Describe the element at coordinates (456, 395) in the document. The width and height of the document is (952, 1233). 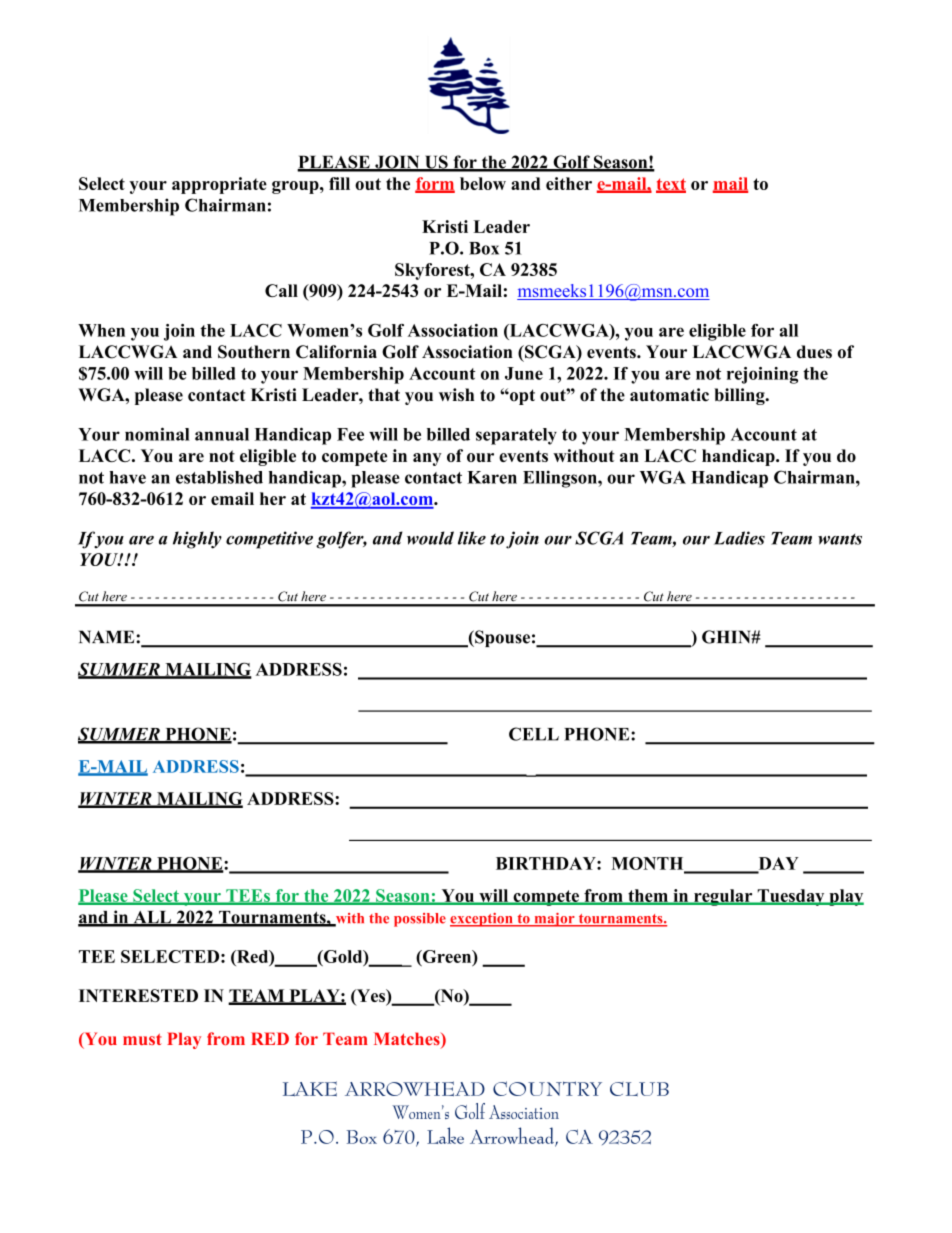
I see `wish` at that location.
